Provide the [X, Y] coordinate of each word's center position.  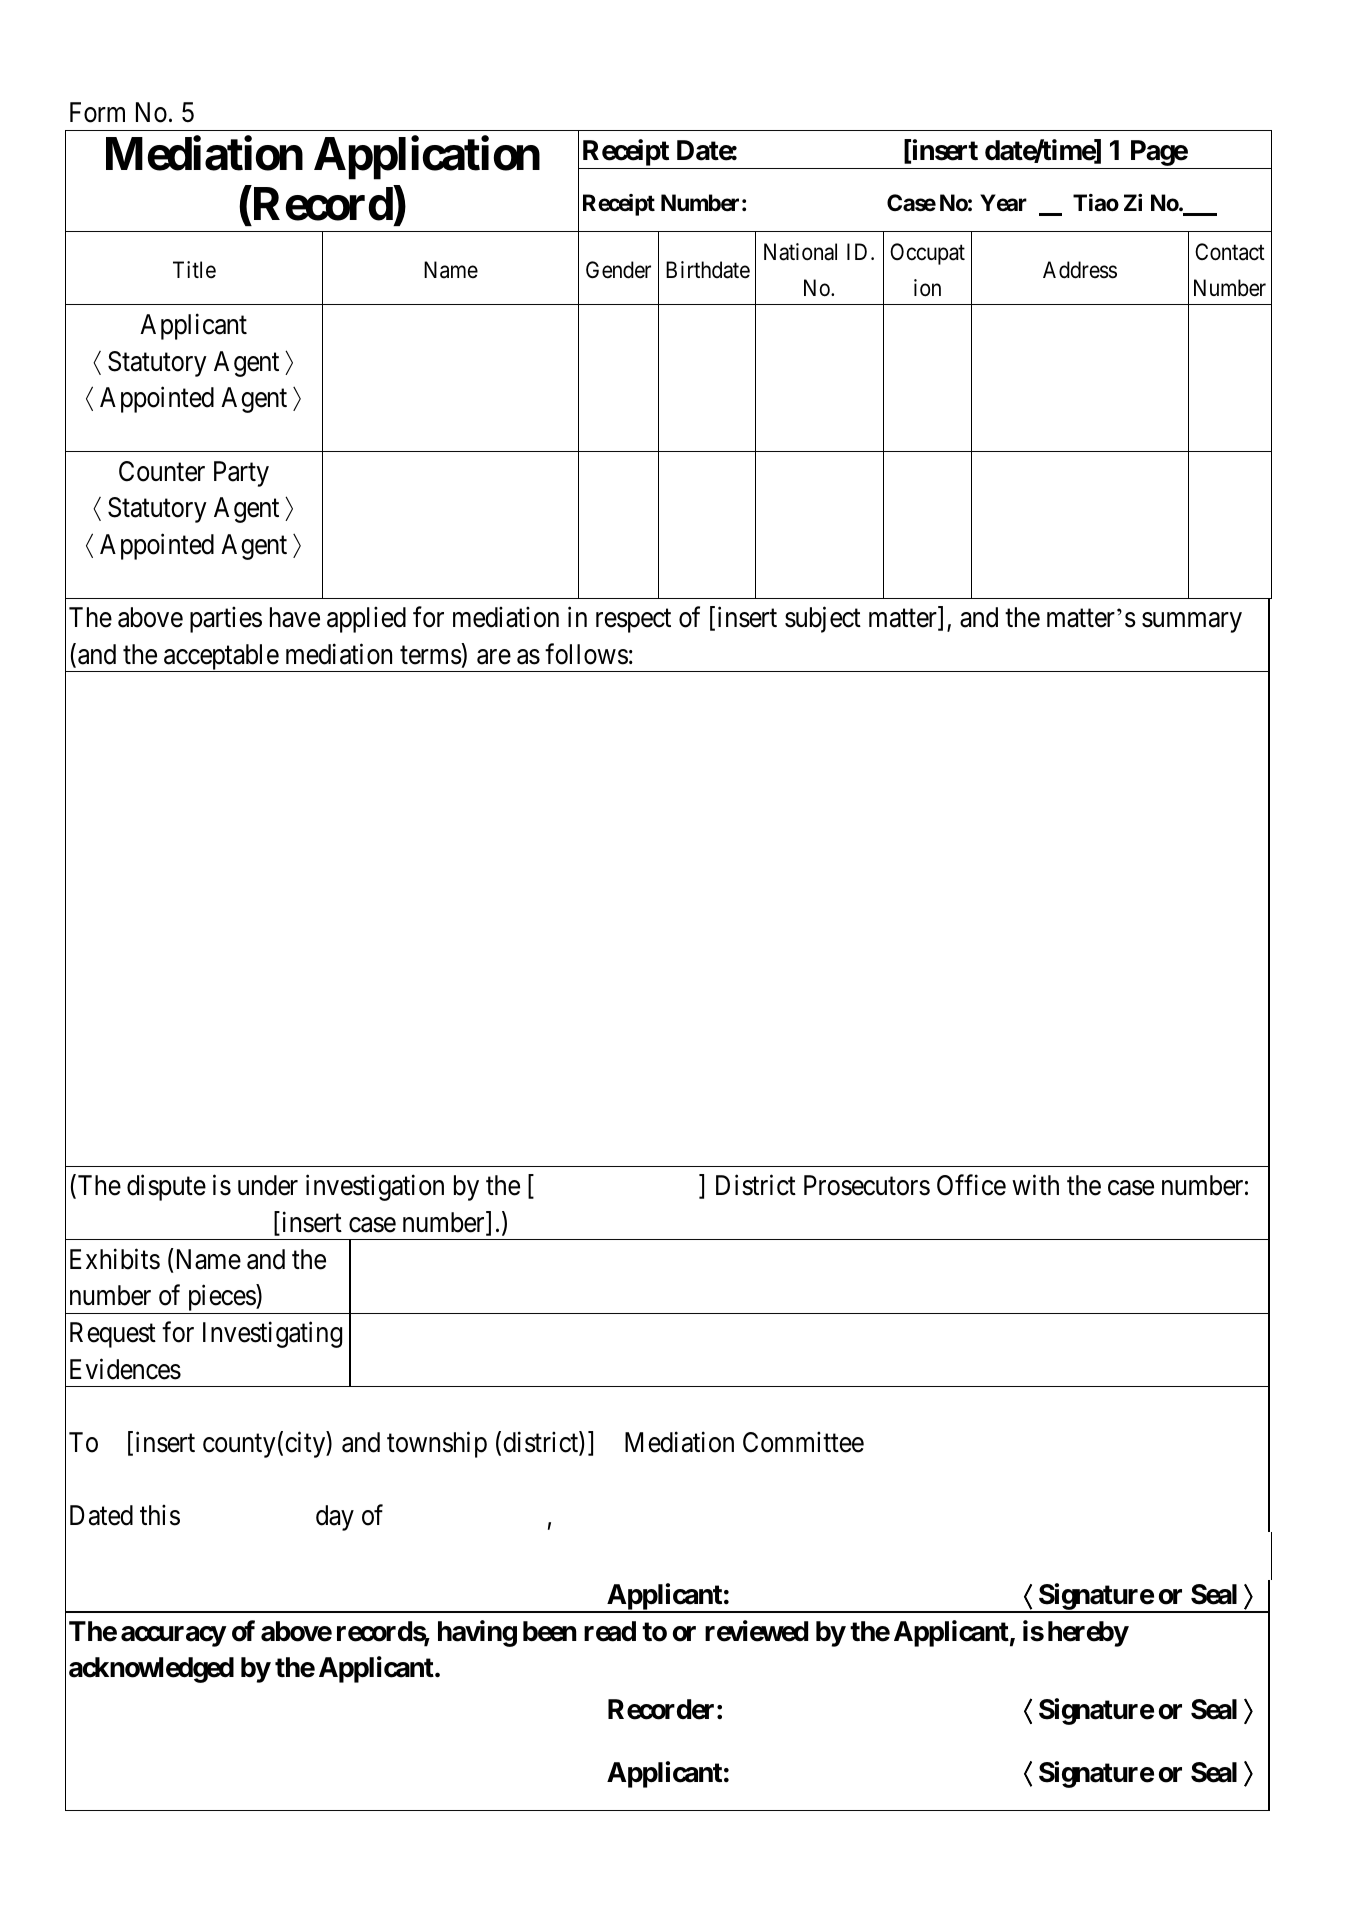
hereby [1088, 1634]
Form [97, 112]
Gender [618, 270]
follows [586, 654]
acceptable [221, 658]
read [610, 1631]
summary [1192, 623]
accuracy [173, 1636]
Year [1003, 203]
